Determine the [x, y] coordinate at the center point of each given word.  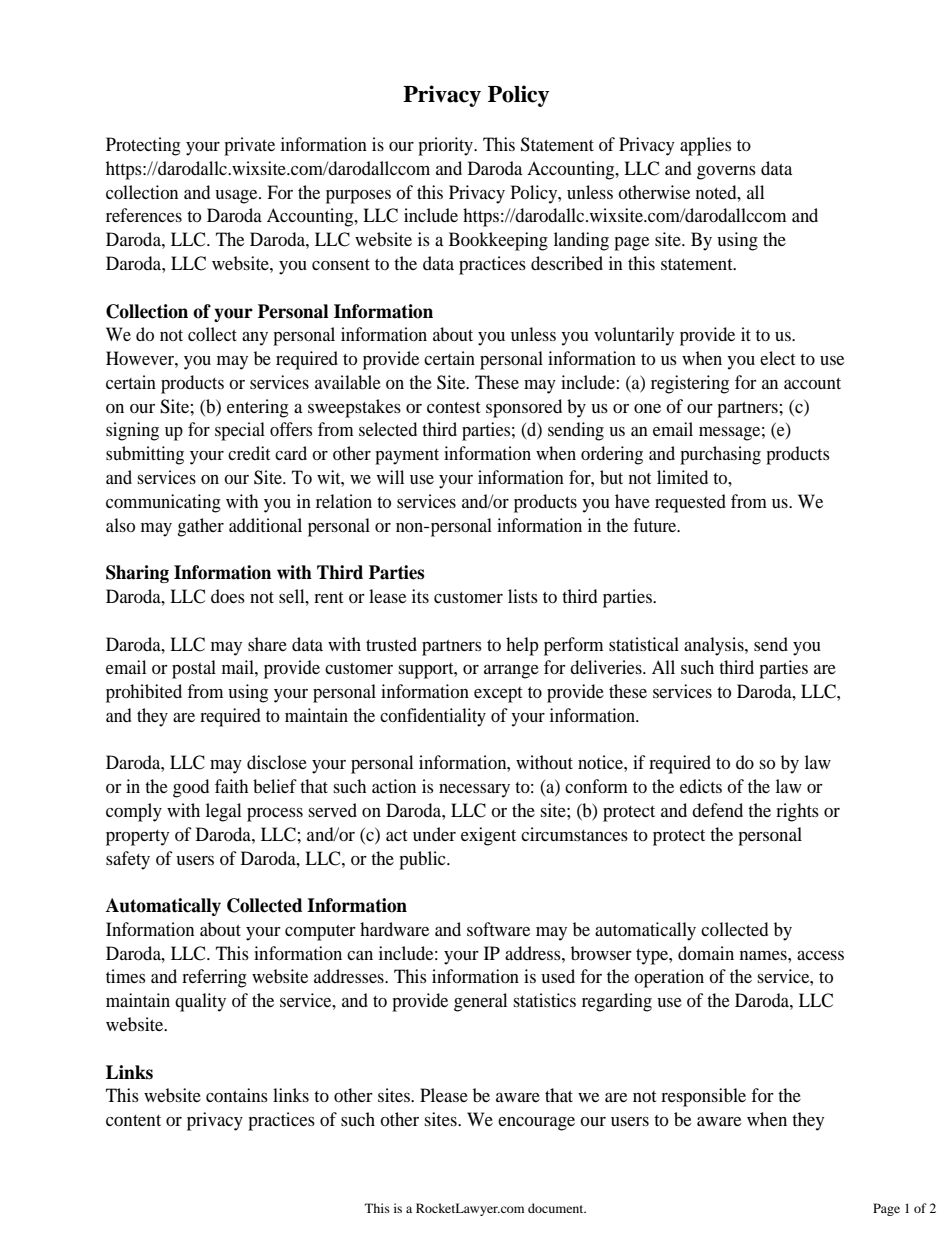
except [498, 695]
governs [726, 173]
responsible [703, 1097]
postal [194, 669]
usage [237, 197]
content [133, 1120]
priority [446, 146]
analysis [715, 646]
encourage [536, 1123]
